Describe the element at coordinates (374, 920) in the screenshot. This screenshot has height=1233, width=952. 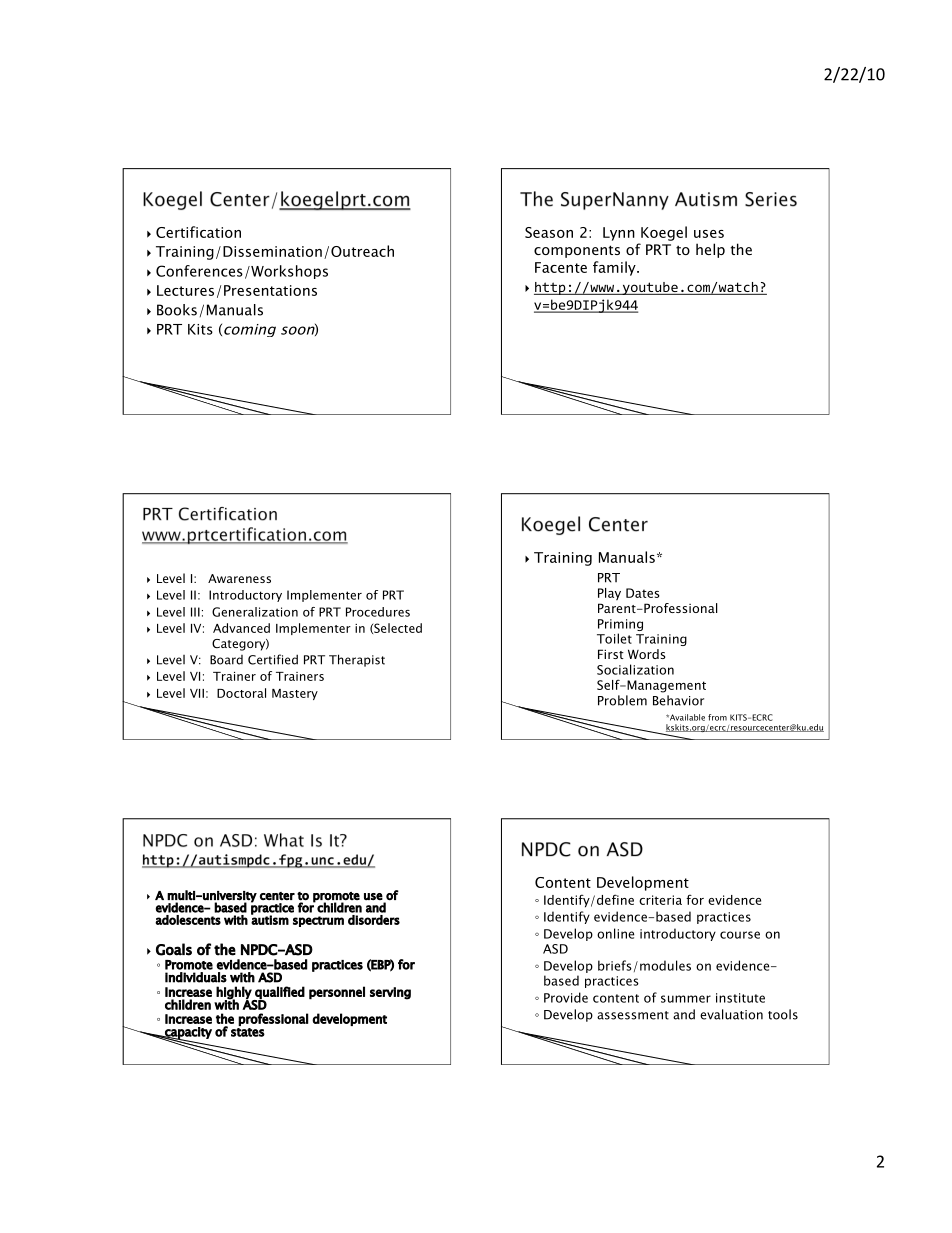
I see `disorders` at that location.
